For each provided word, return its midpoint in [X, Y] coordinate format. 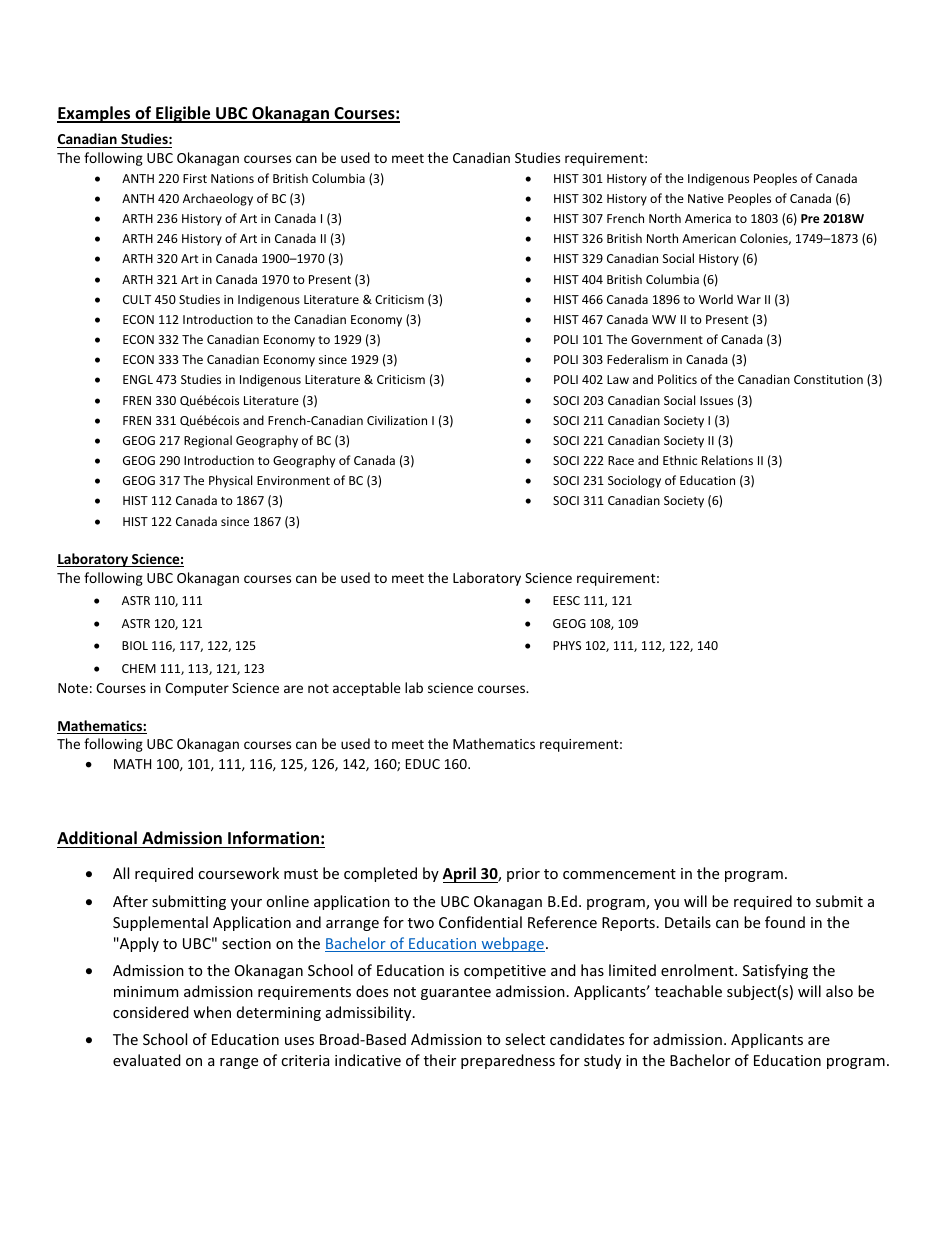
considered [151, 1012]
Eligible [183, 114]
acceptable [367, 689]
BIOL [135, 645]
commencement [619, 874]
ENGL [138, 379]
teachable [688, 991]
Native [706, 198]
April [460, 875]
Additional [98, 839]
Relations [727, 460]
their [440, 1060]
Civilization [397, 420]
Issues [716, 400]
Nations [232, 178]
